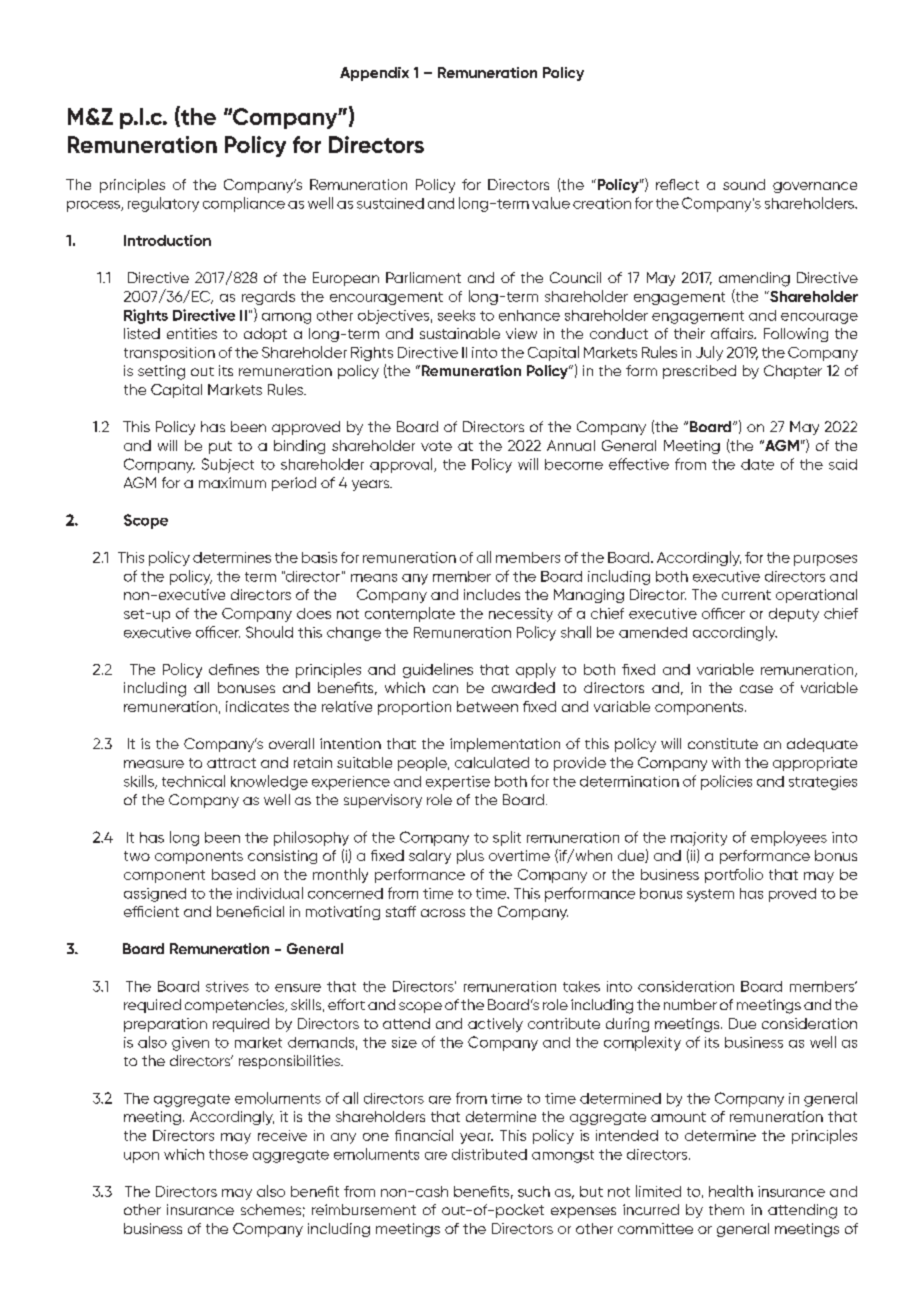  Describe the element at coordinates (137, 856) in the page. I see `two` at that location.
